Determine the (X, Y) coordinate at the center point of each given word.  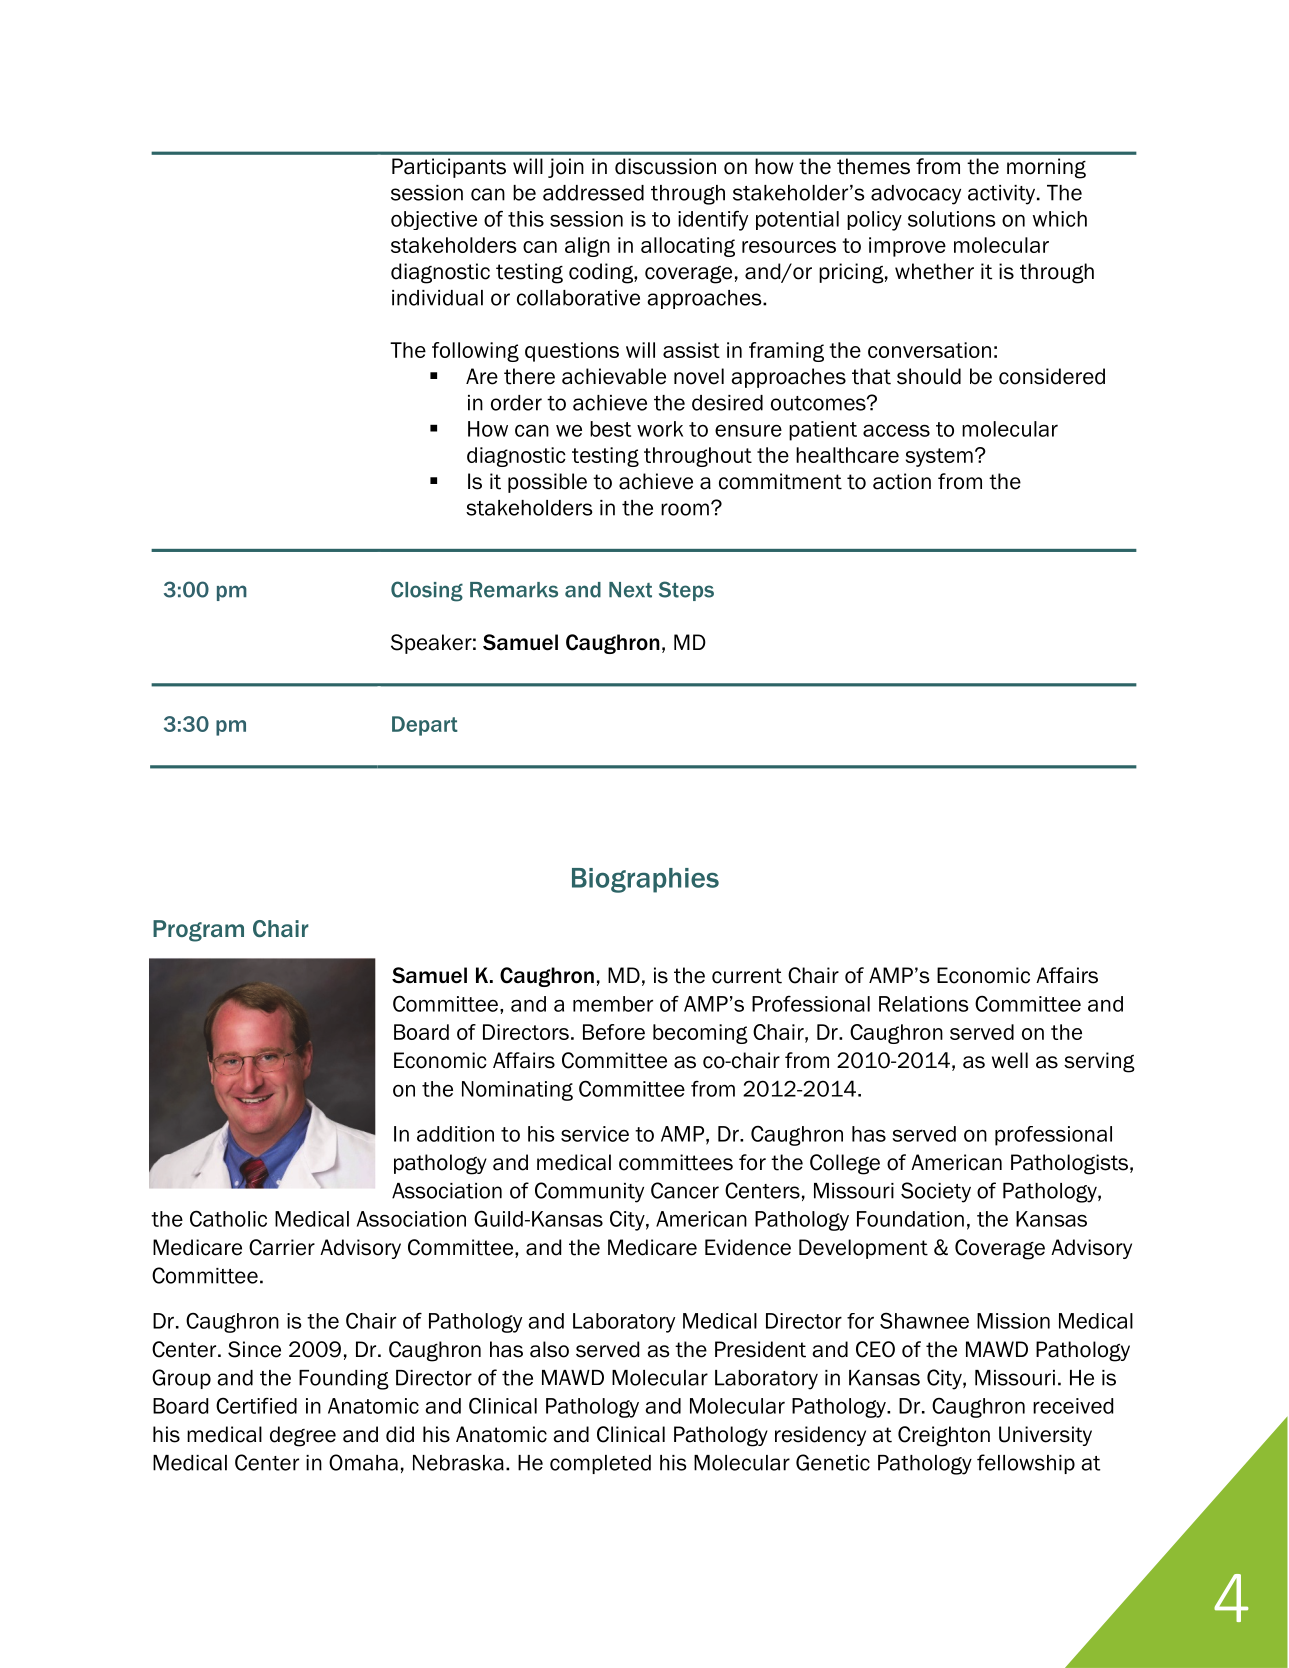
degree (303, 1436)
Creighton (944, 1436)
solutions (952, 219)
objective (434, 220)
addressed (593, 193)
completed (600, 1464)
